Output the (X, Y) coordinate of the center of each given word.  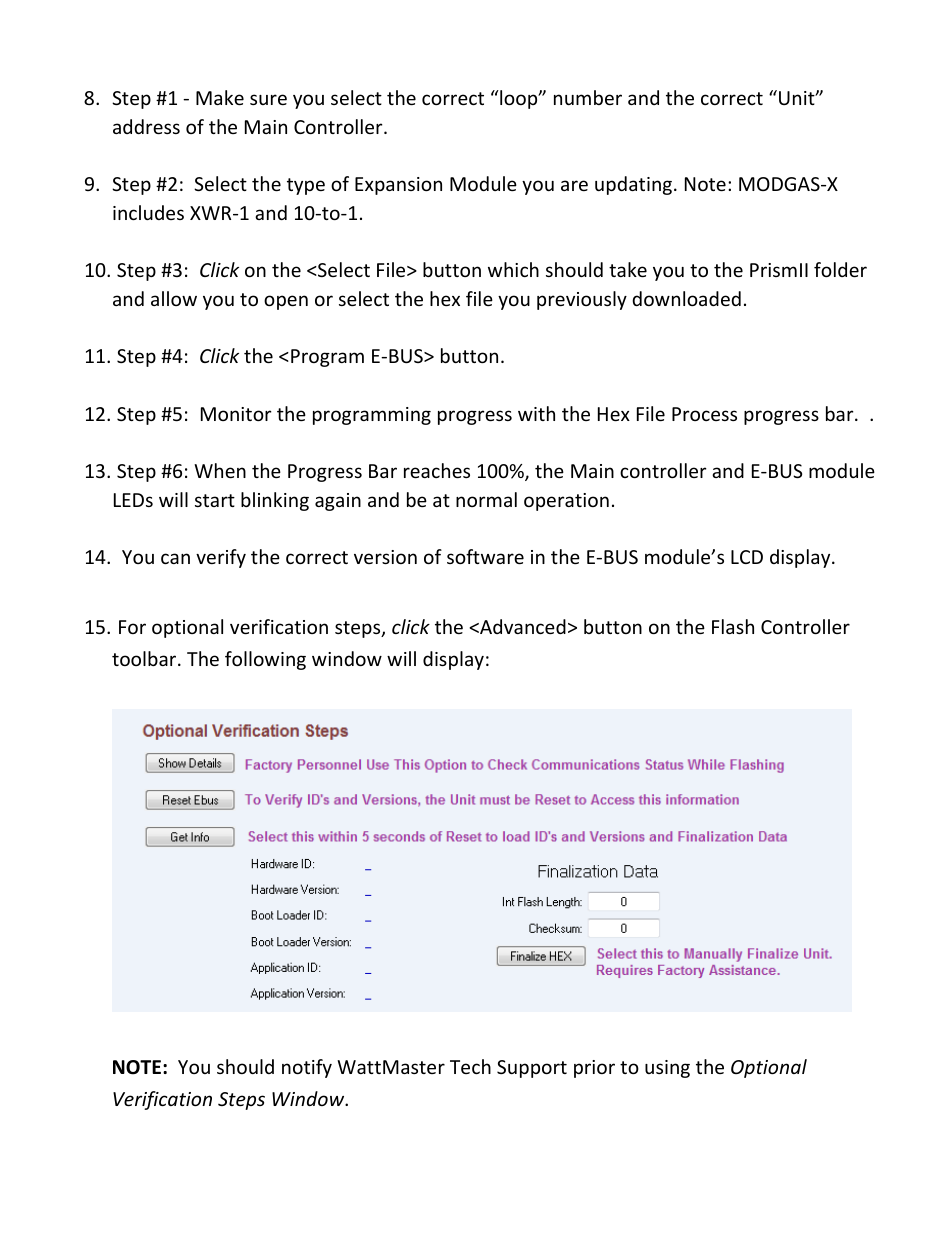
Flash (733, 626)
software (485, 556)
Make (220, 97)
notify (307, 1068)
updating (635, 185)
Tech (470, 1066)
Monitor (236, 414)
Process (704, 414)
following (265, 660)
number (588, 97)
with (536, 413)
